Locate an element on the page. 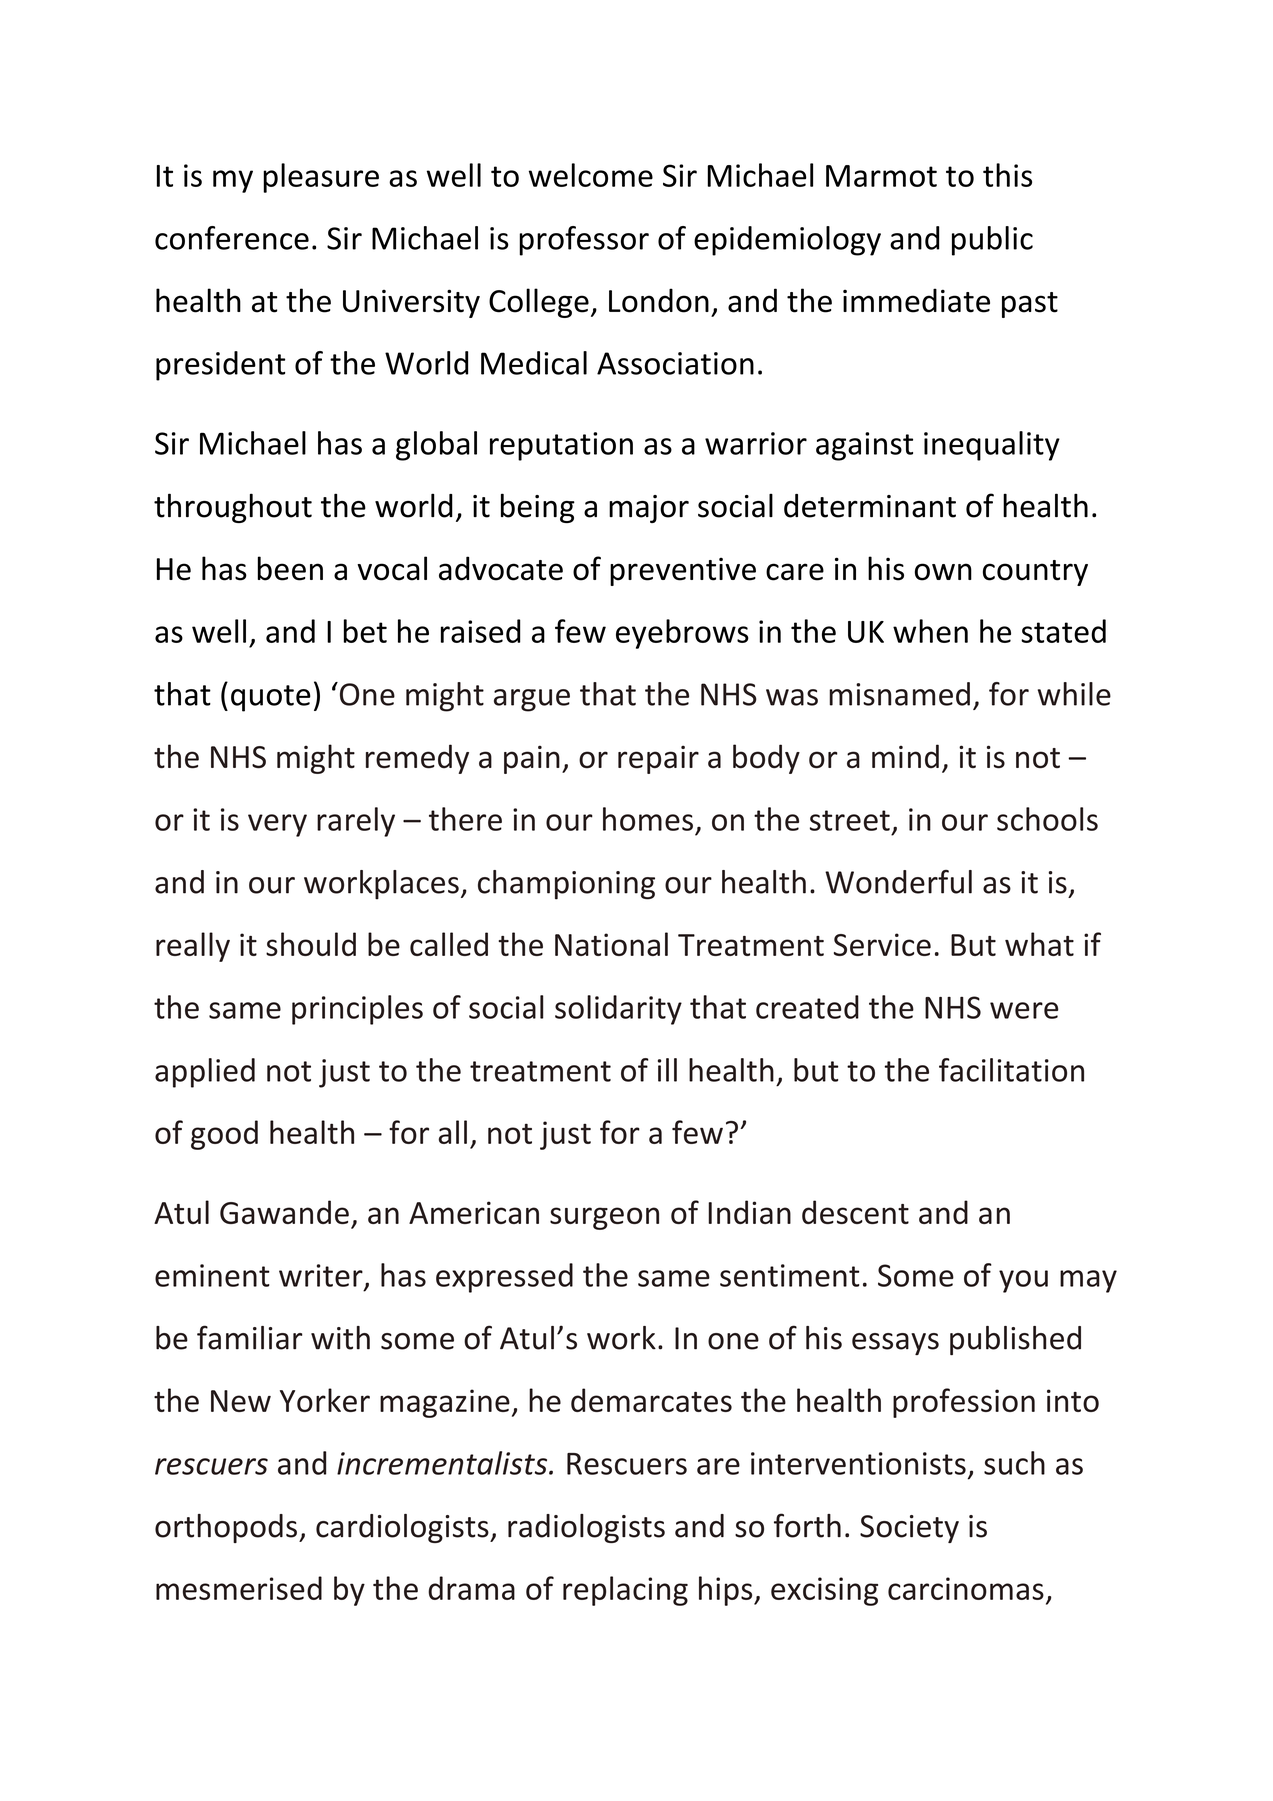  championing is located at coordinates (566, 885).
